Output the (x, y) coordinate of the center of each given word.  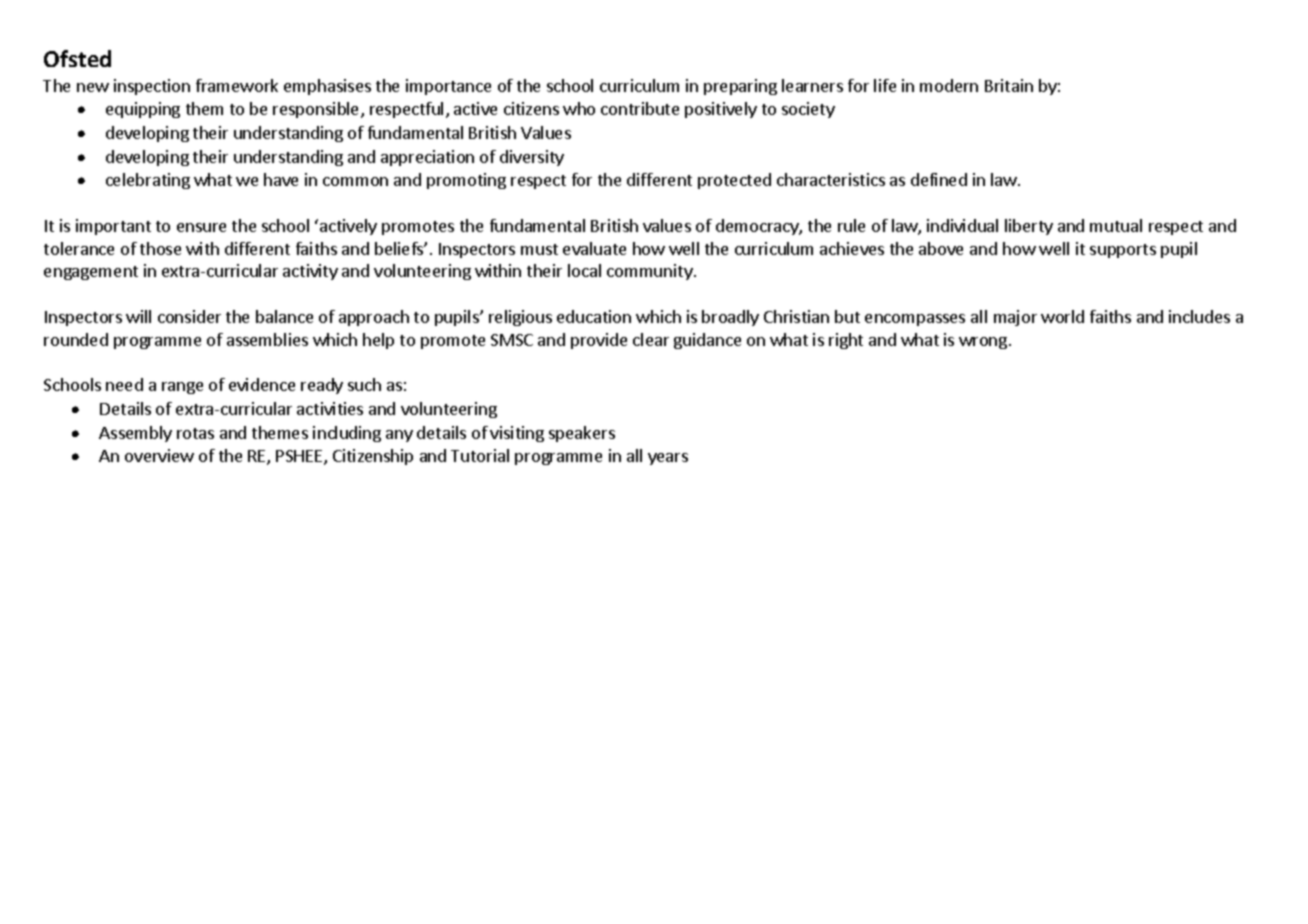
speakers (582, 434)
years (668, 459)
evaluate (594, 248)
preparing (740, 87)
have (281, 179)
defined (939, 179)
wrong (983, 343)
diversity (532, 158)
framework (237, 85)
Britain (1009, 85)
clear (651, 339)
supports (1123, 251)
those (160, 248)
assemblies (267, 339)
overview (159, 455)
